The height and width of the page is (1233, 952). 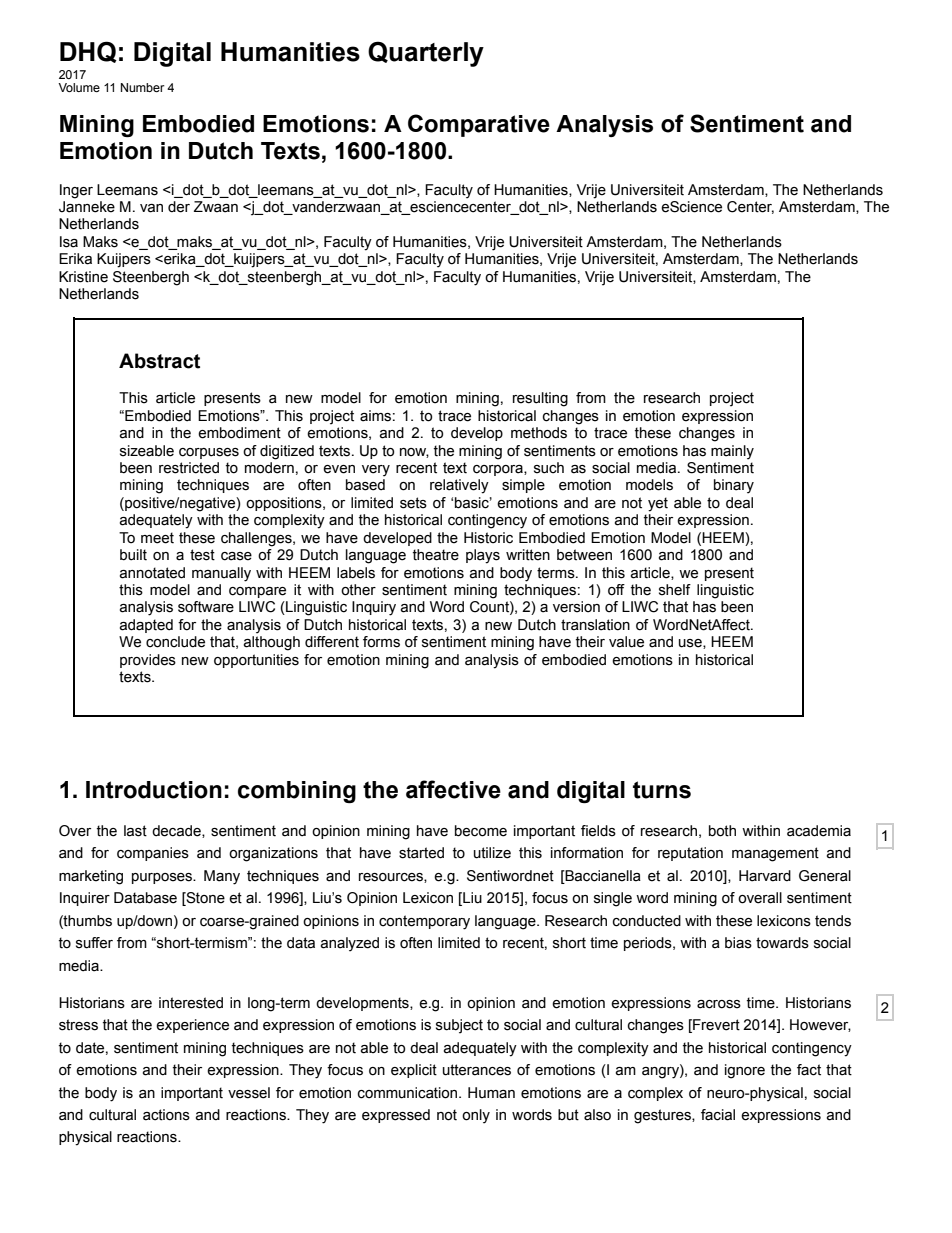 What do you see at coordinates (426, 54) in the page?
I see `Quarterly` at bounding box center [426, 54].
